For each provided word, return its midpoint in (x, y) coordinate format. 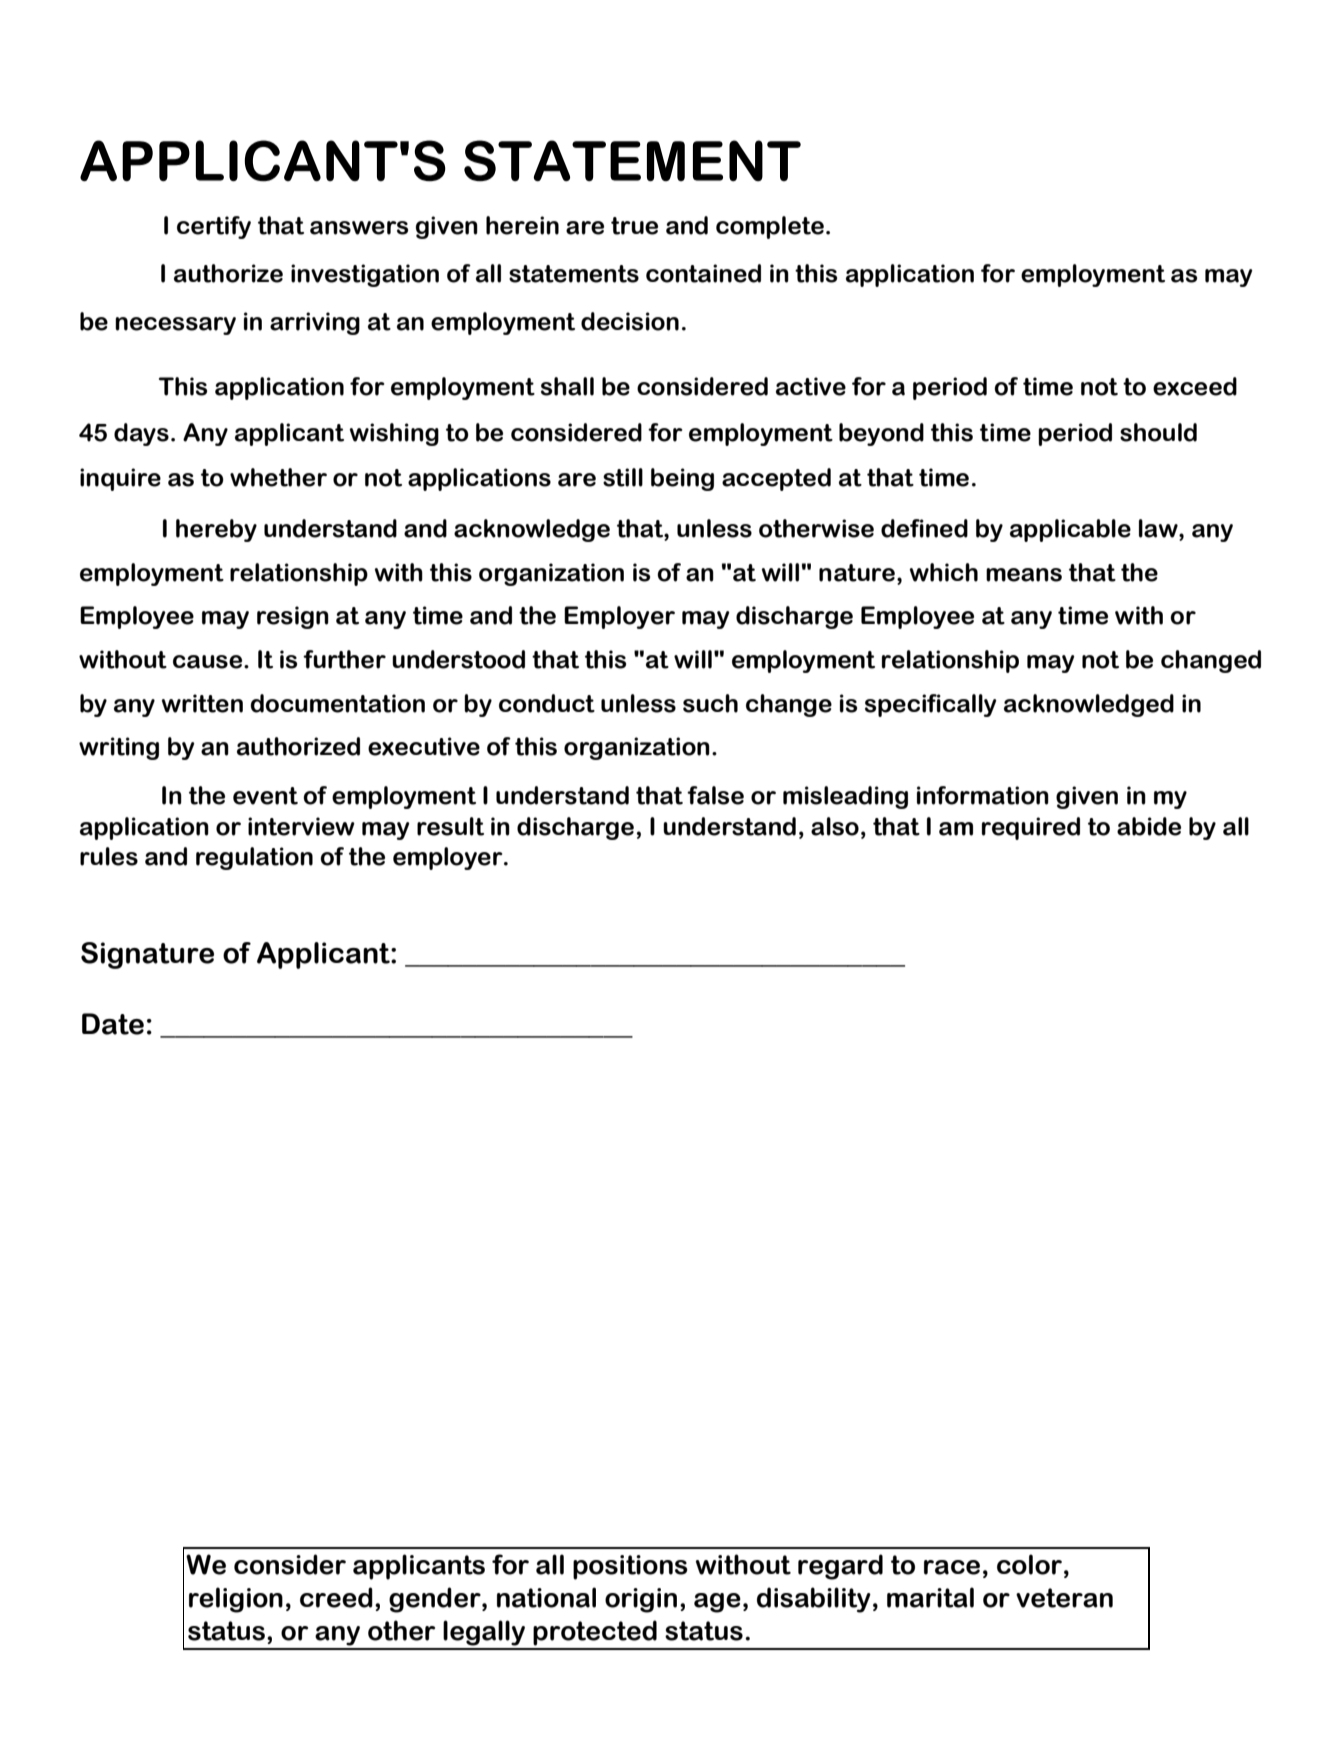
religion (236, 1600)
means (1024, 575)
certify (214, 227)
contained (703, 273)
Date (113, 1024)
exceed (1195, 386)
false (715, 795)
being (682, 479)
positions (630, 1567)
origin (641, 1600)
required (1031, 828)
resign (293, 617)
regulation (254, 858)
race (952, 1567)
